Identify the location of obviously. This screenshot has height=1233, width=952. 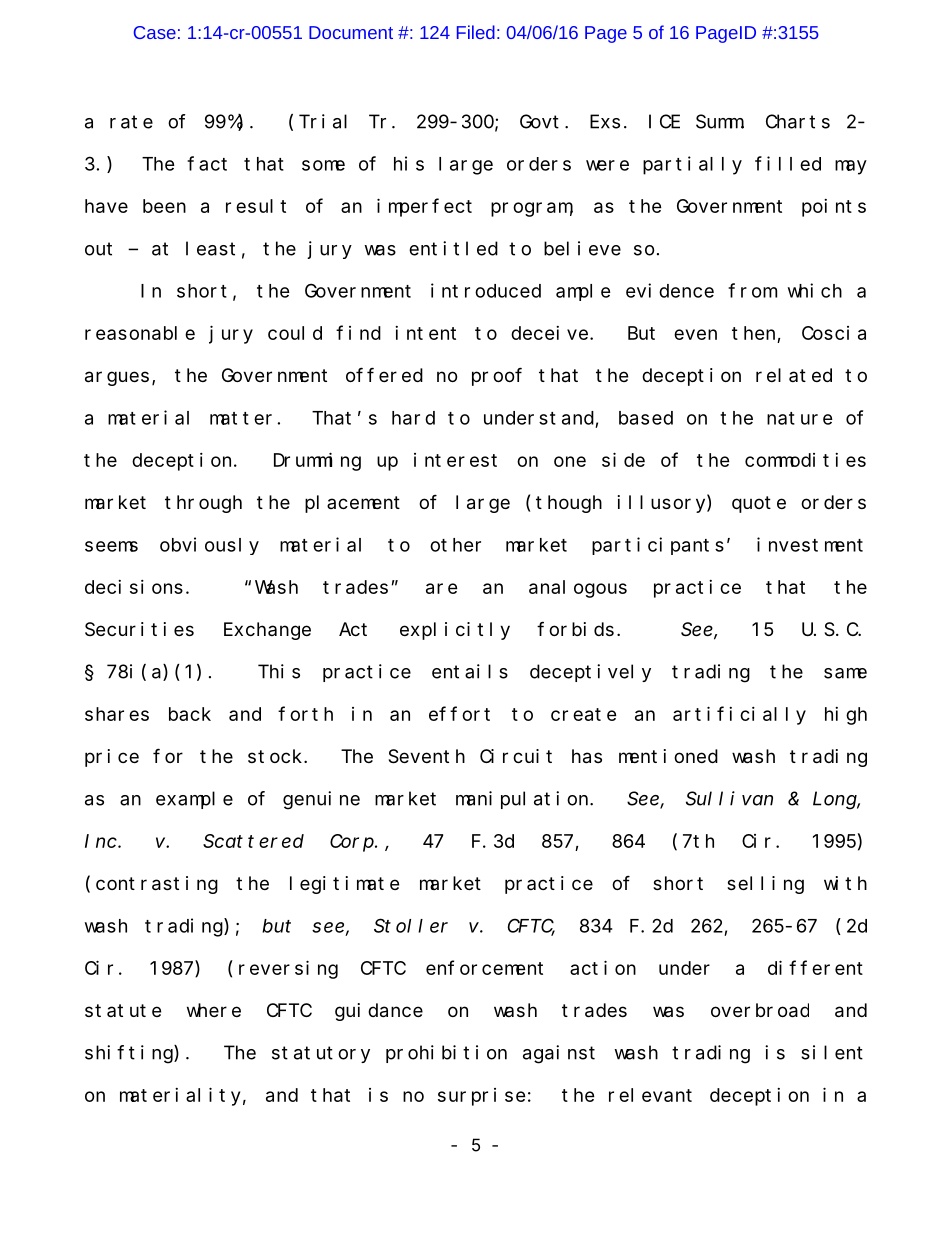
(209, 546).
